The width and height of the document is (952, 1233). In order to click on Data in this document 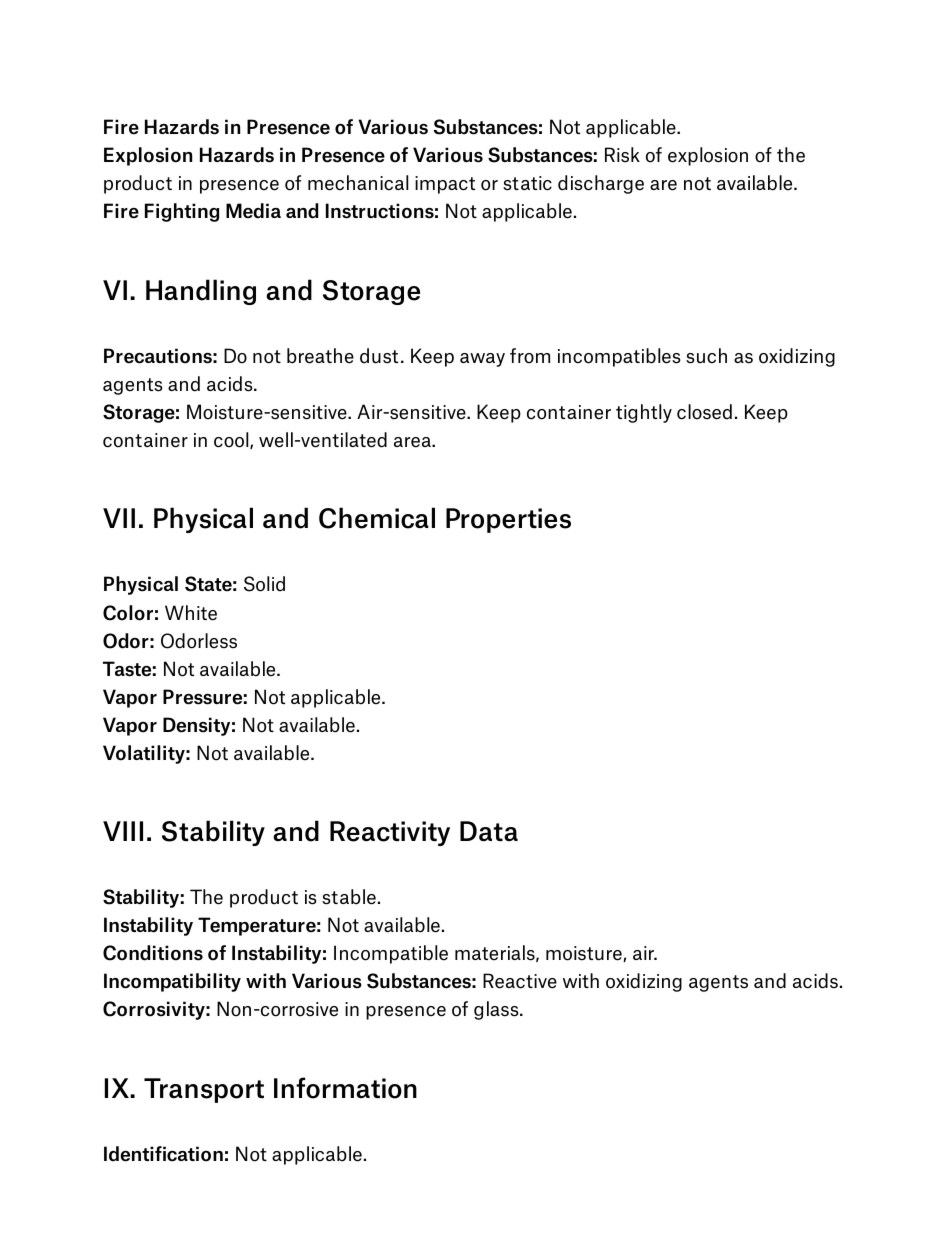, I will do `click(489, 831)`.
